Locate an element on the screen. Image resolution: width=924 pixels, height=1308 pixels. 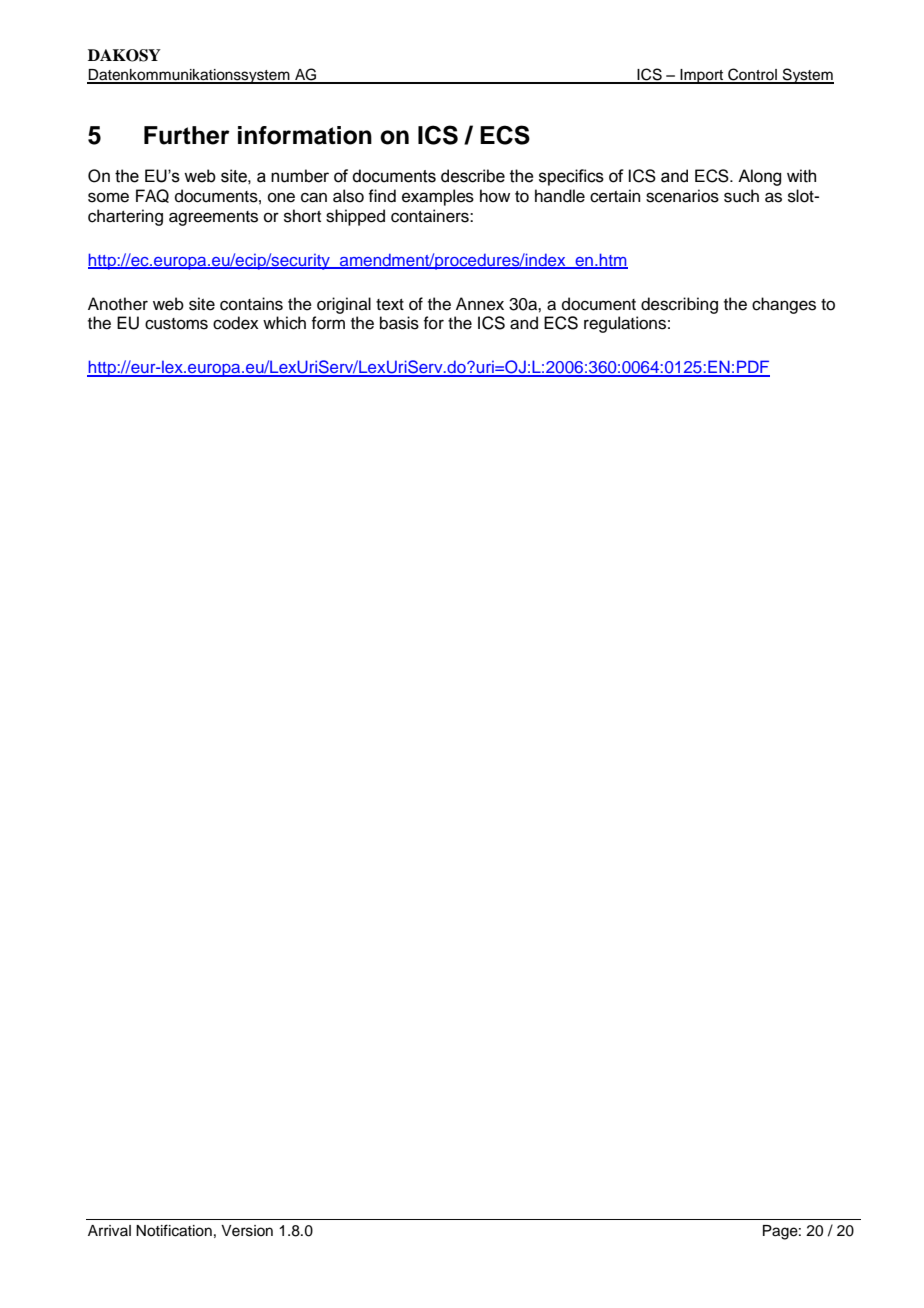
describing is located at coordinates (679, 305).
